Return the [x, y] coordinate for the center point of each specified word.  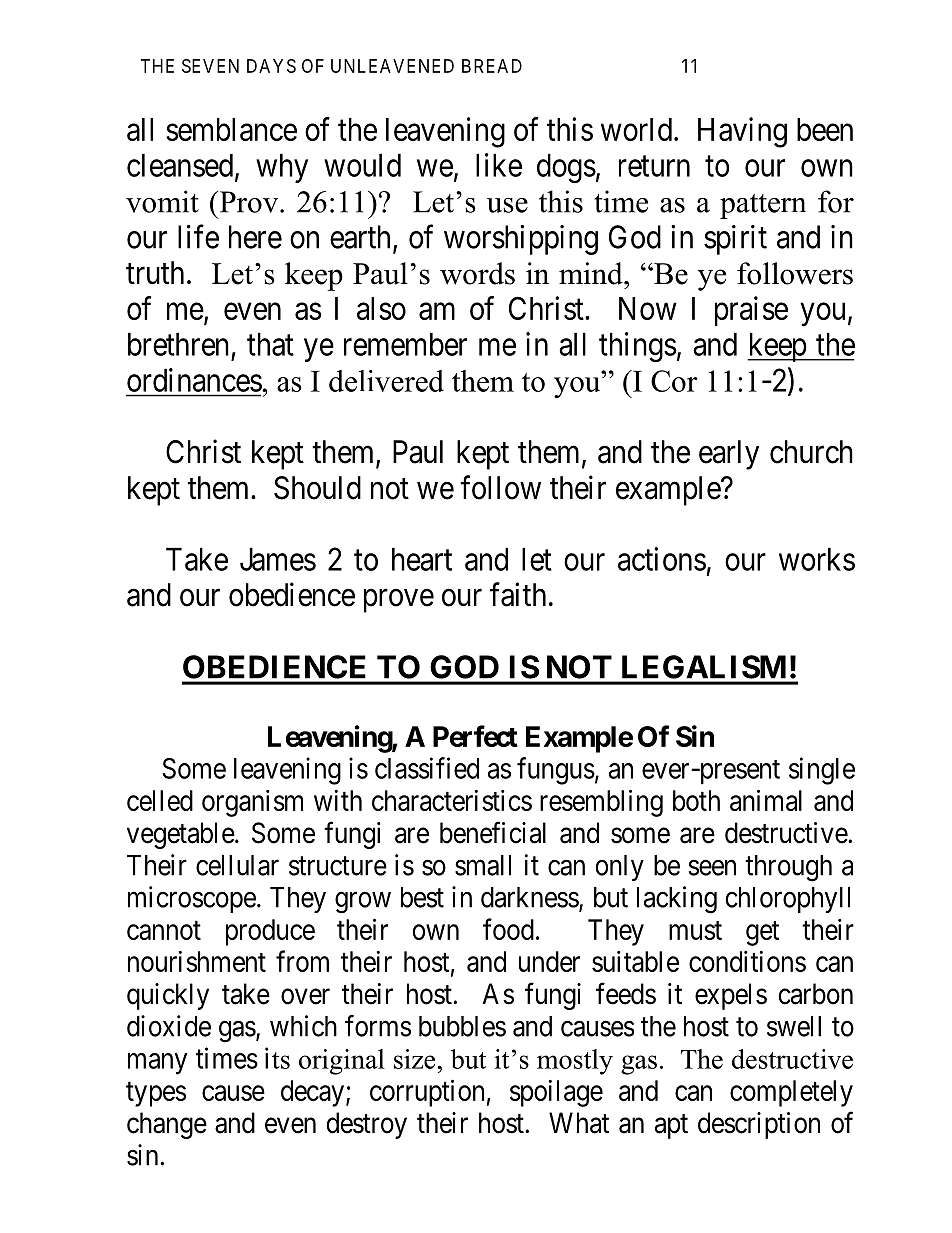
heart [422, 559]
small [483, 865]
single [822, 771]
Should [317, 488]
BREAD [492, 66]
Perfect [475, 736]
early [729, 455]
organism [252, 803]
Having [742, 132]
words [477, 273]
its [277, 1058]
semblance [231, 129]
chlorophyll [787, 900]
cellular [237, 865]
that [270, 344]
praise [751, 311]
